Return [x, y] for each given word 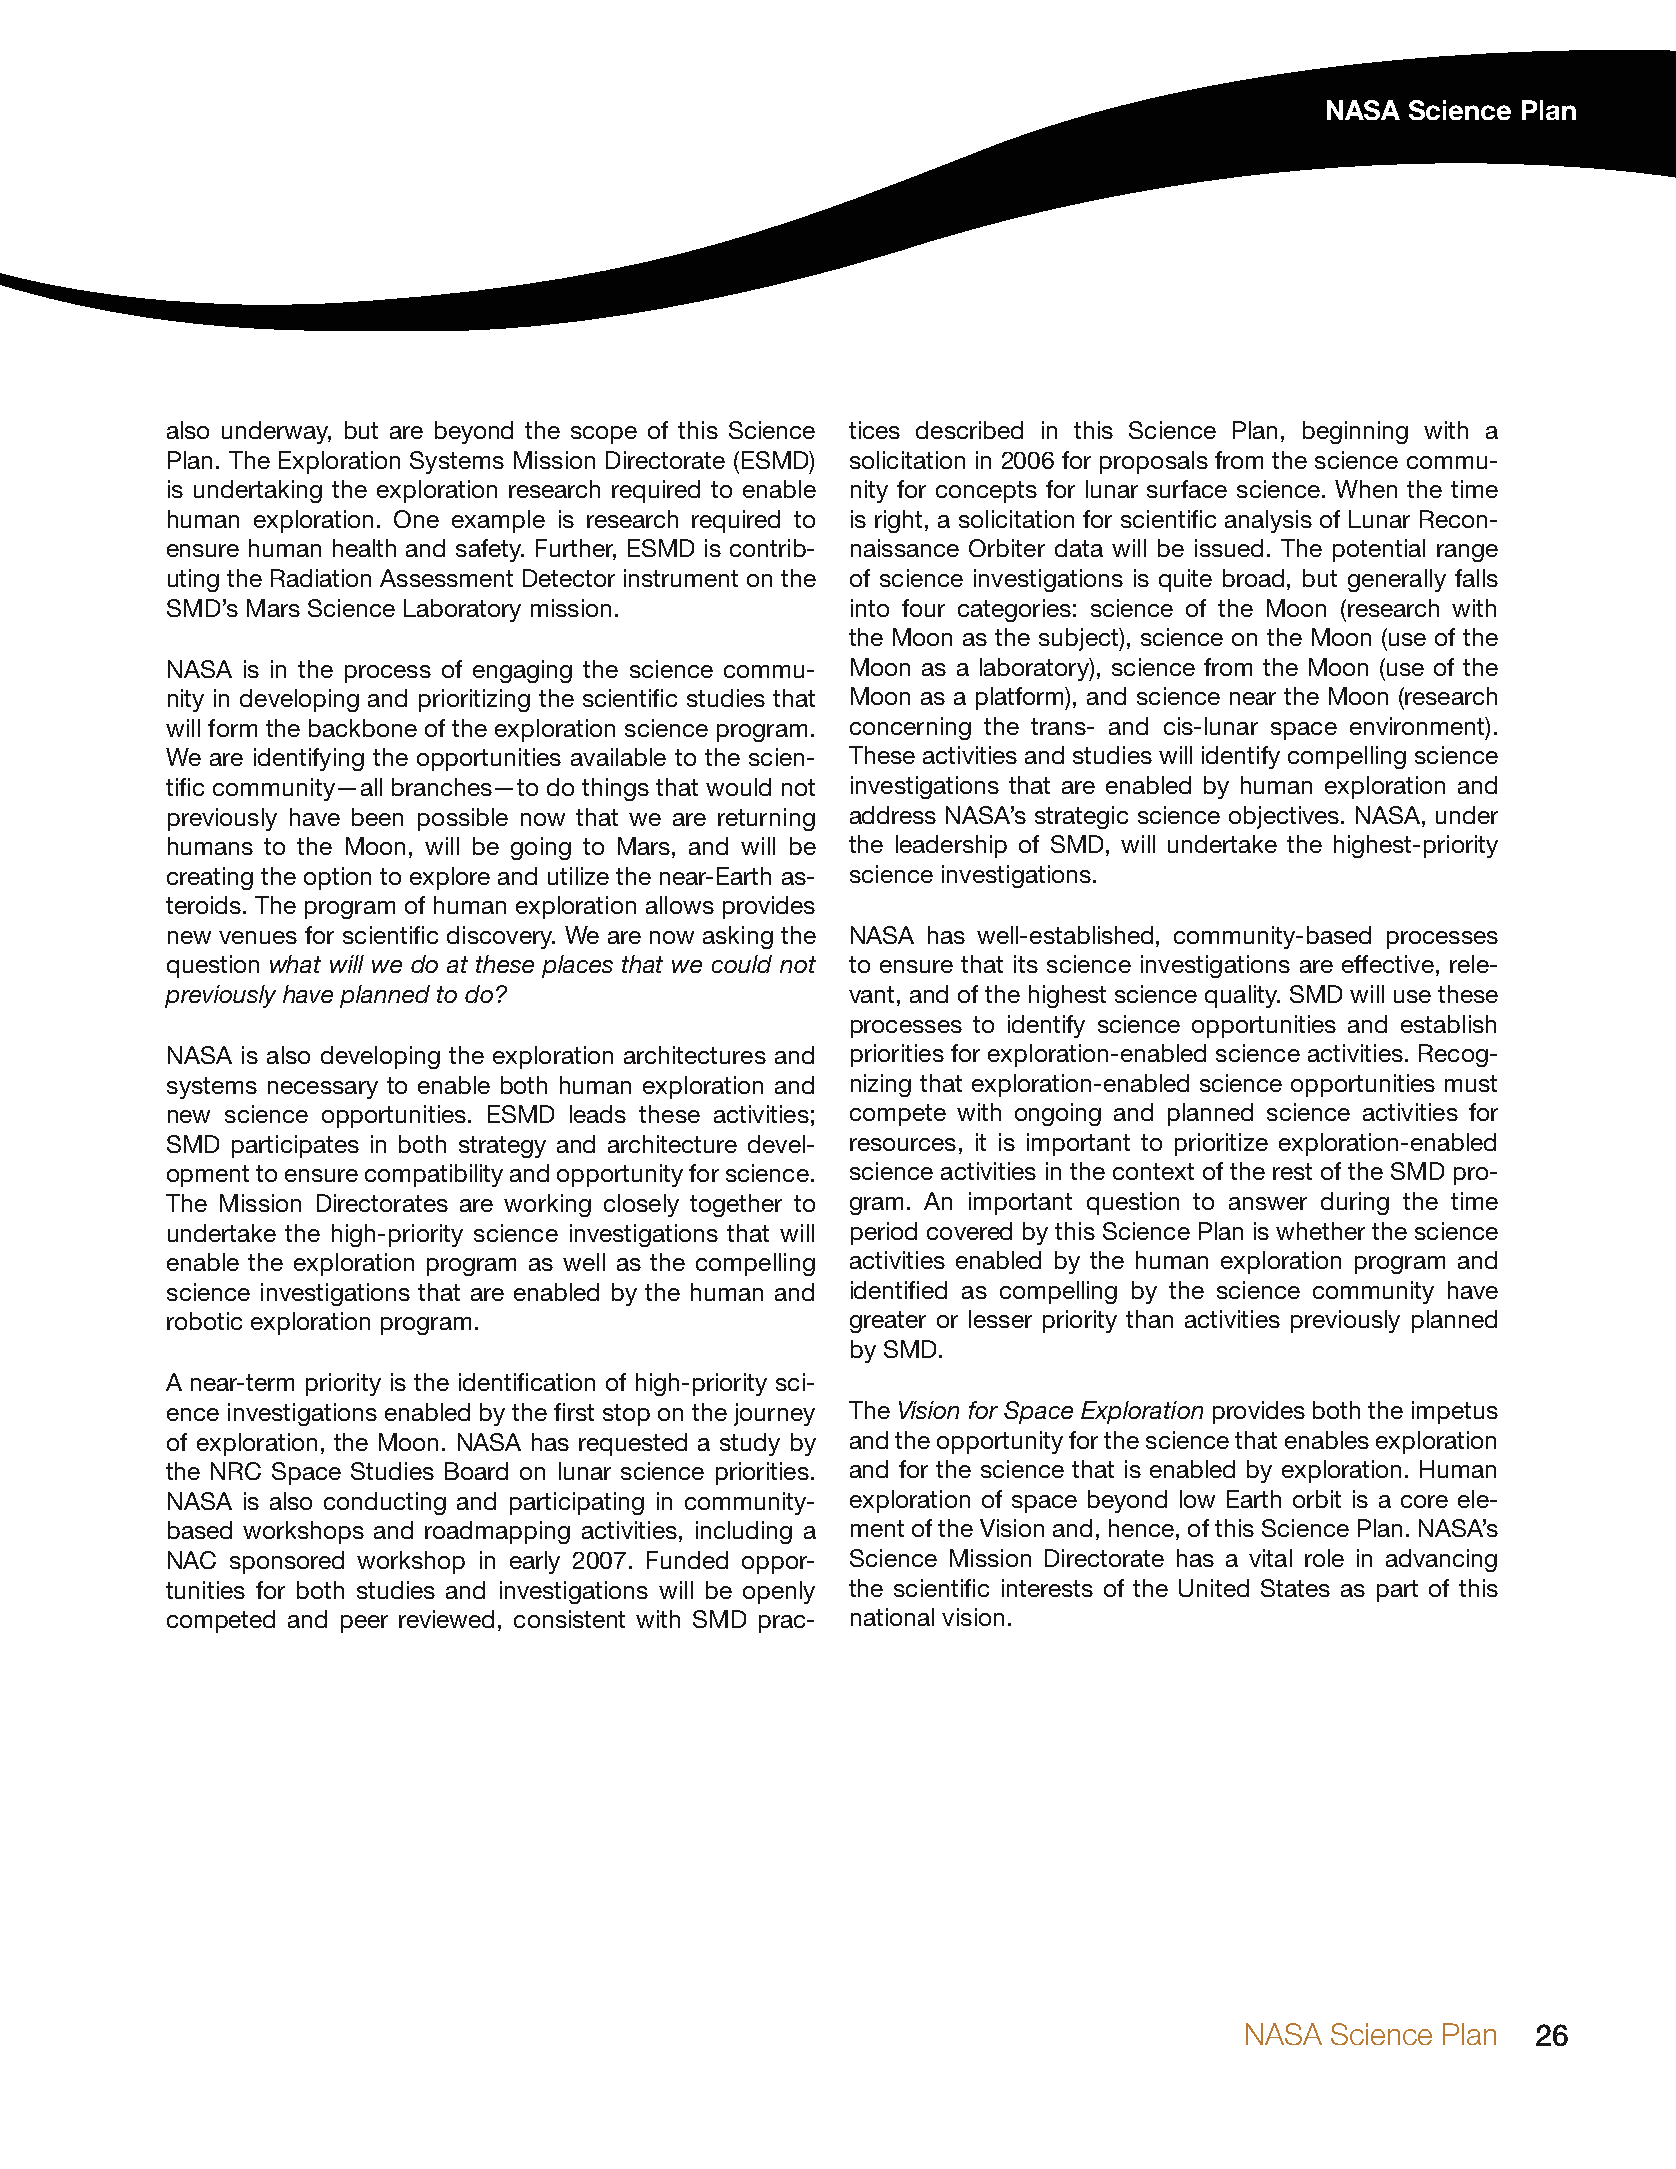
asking [738, 937]
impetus [1455, 1412]
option [337, 878]
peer [364, 1624]
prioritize [1221, 1144]
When [1366, 489]
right [898, 521]
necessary [323, 1090]
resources [903, 1144]
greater [888, 1322]
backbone [363, 728]
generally [1397, 580]
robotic [204, 1321]
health [364, 548]
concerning [910, 728]
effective [1388, 964]
